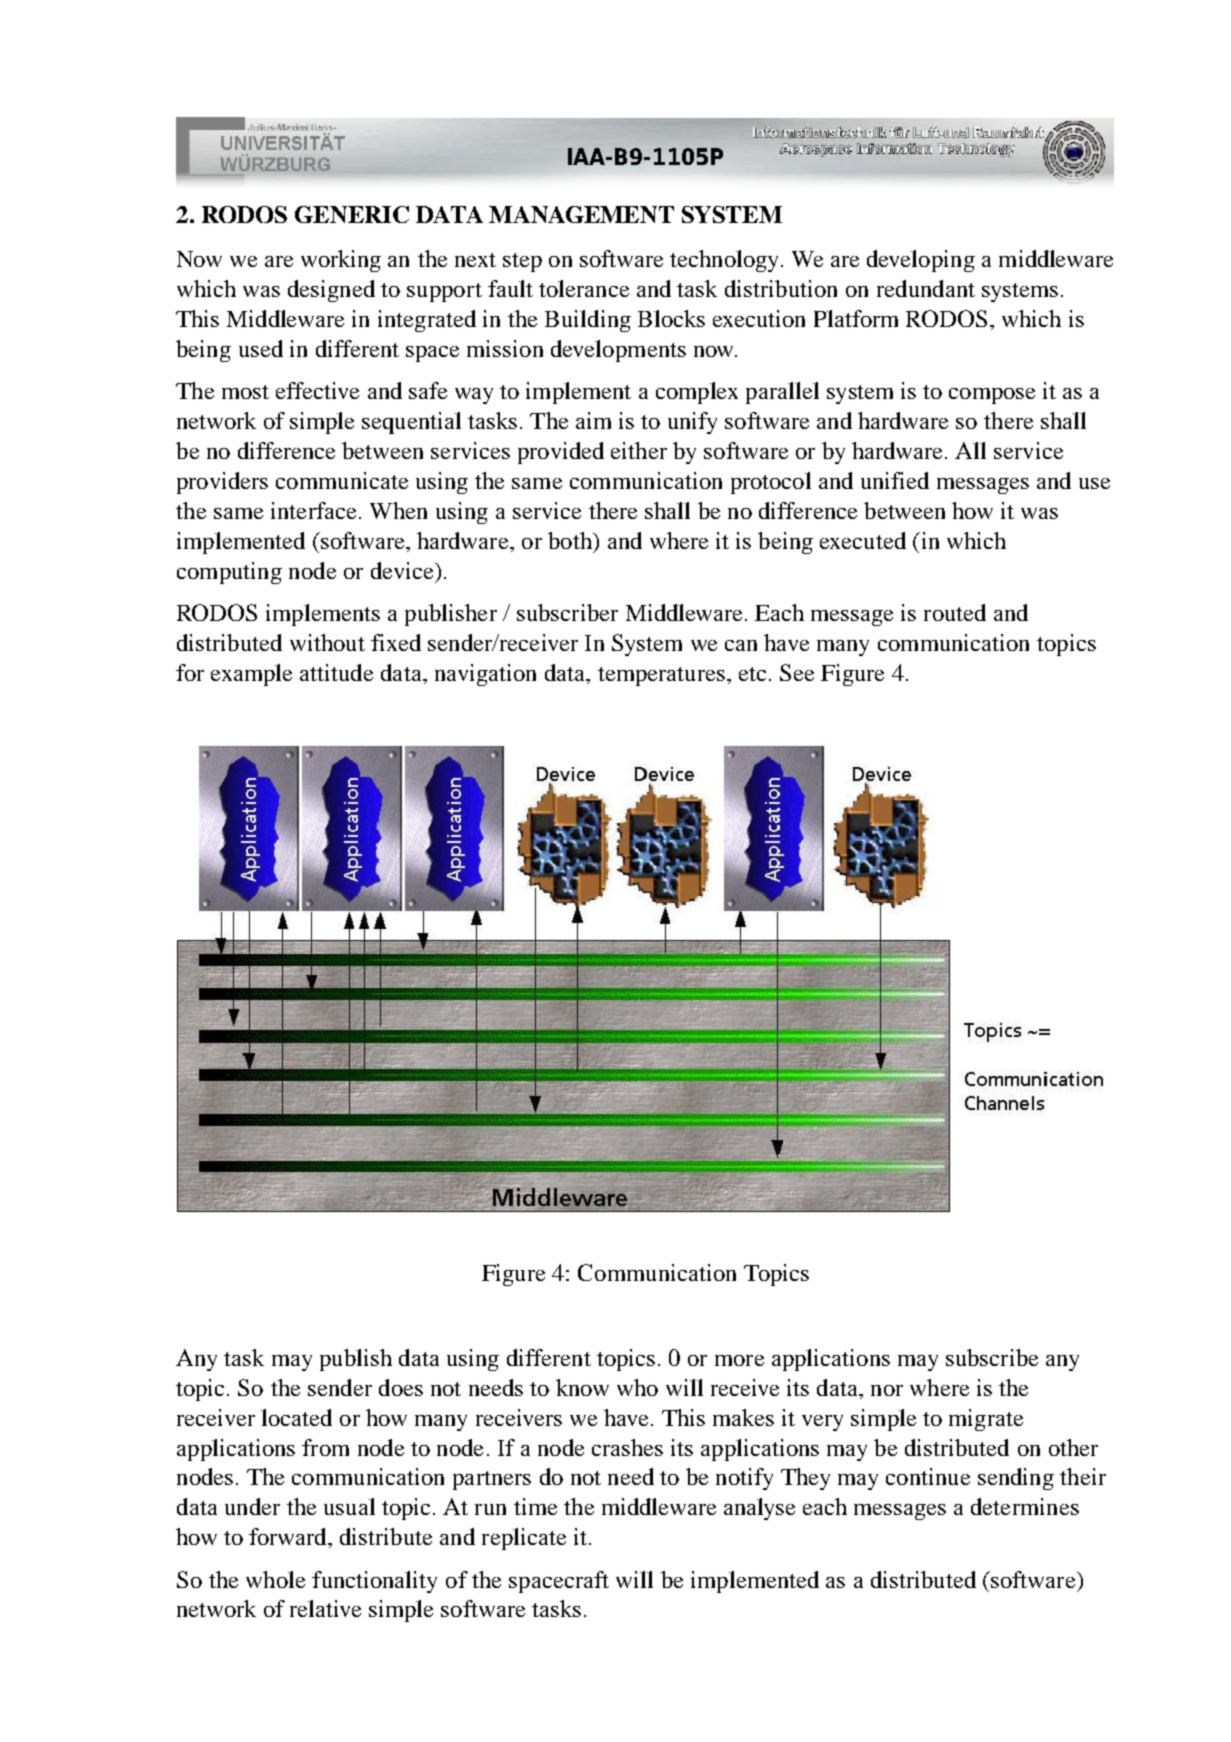  Describe the element at coordinates (797, 672) in the screenshot. I see `See` at that location.
